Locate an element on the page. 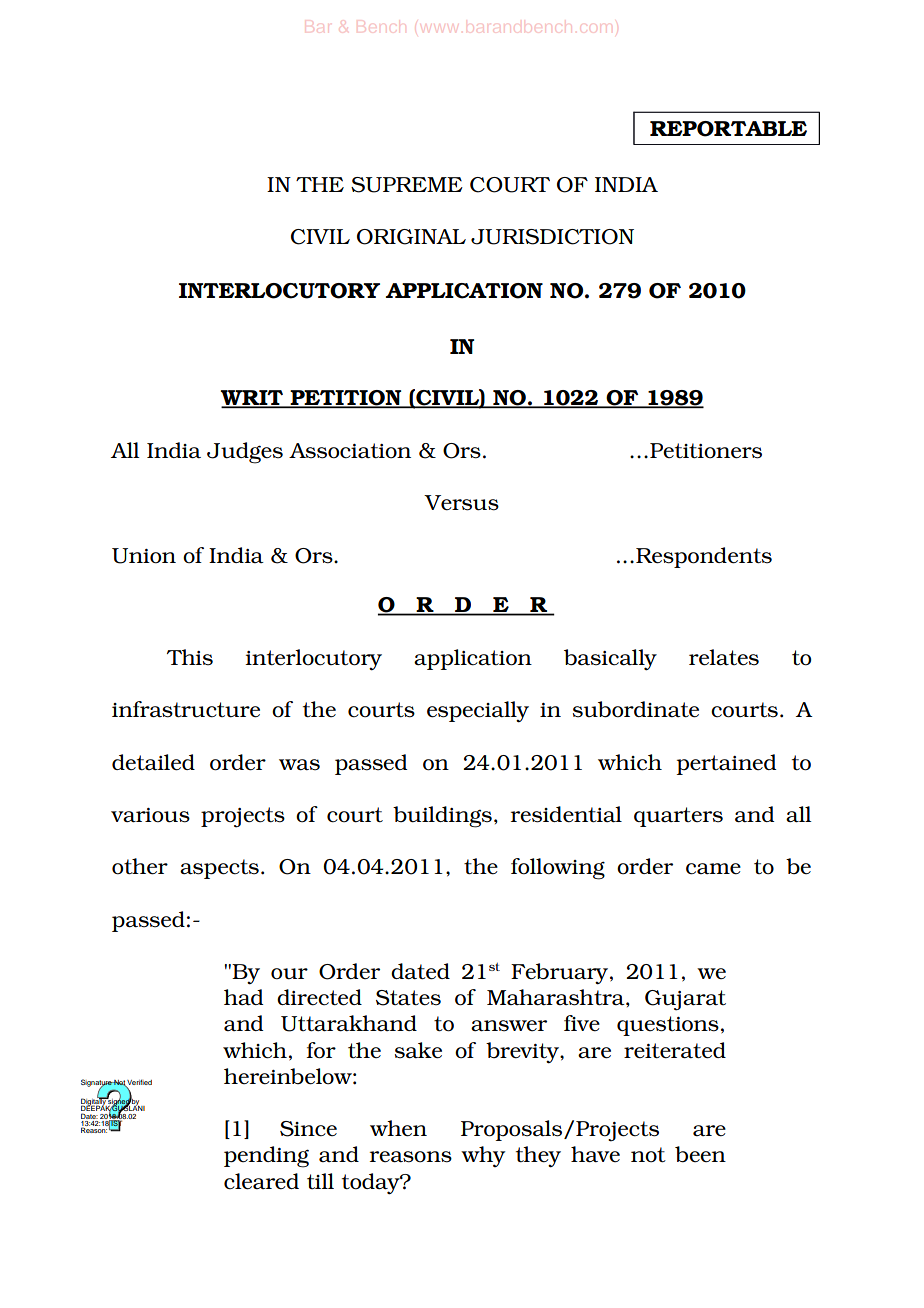 The image size is (924, 1308). WRIT is located at coordinates (252, 398).
